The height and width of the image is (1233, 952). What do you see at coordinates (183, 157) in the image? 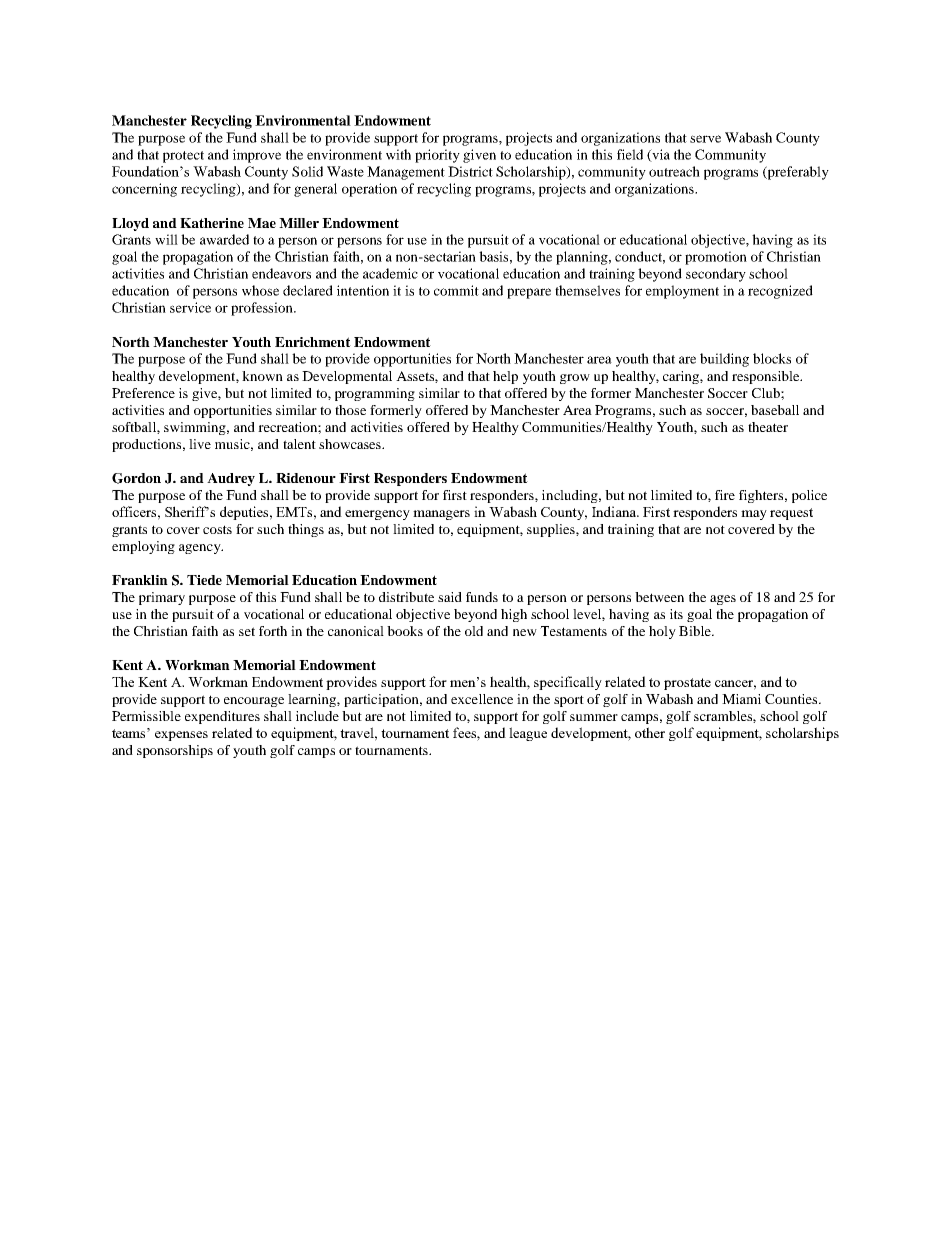
I see `protect` at bounding box center [183, 157].
